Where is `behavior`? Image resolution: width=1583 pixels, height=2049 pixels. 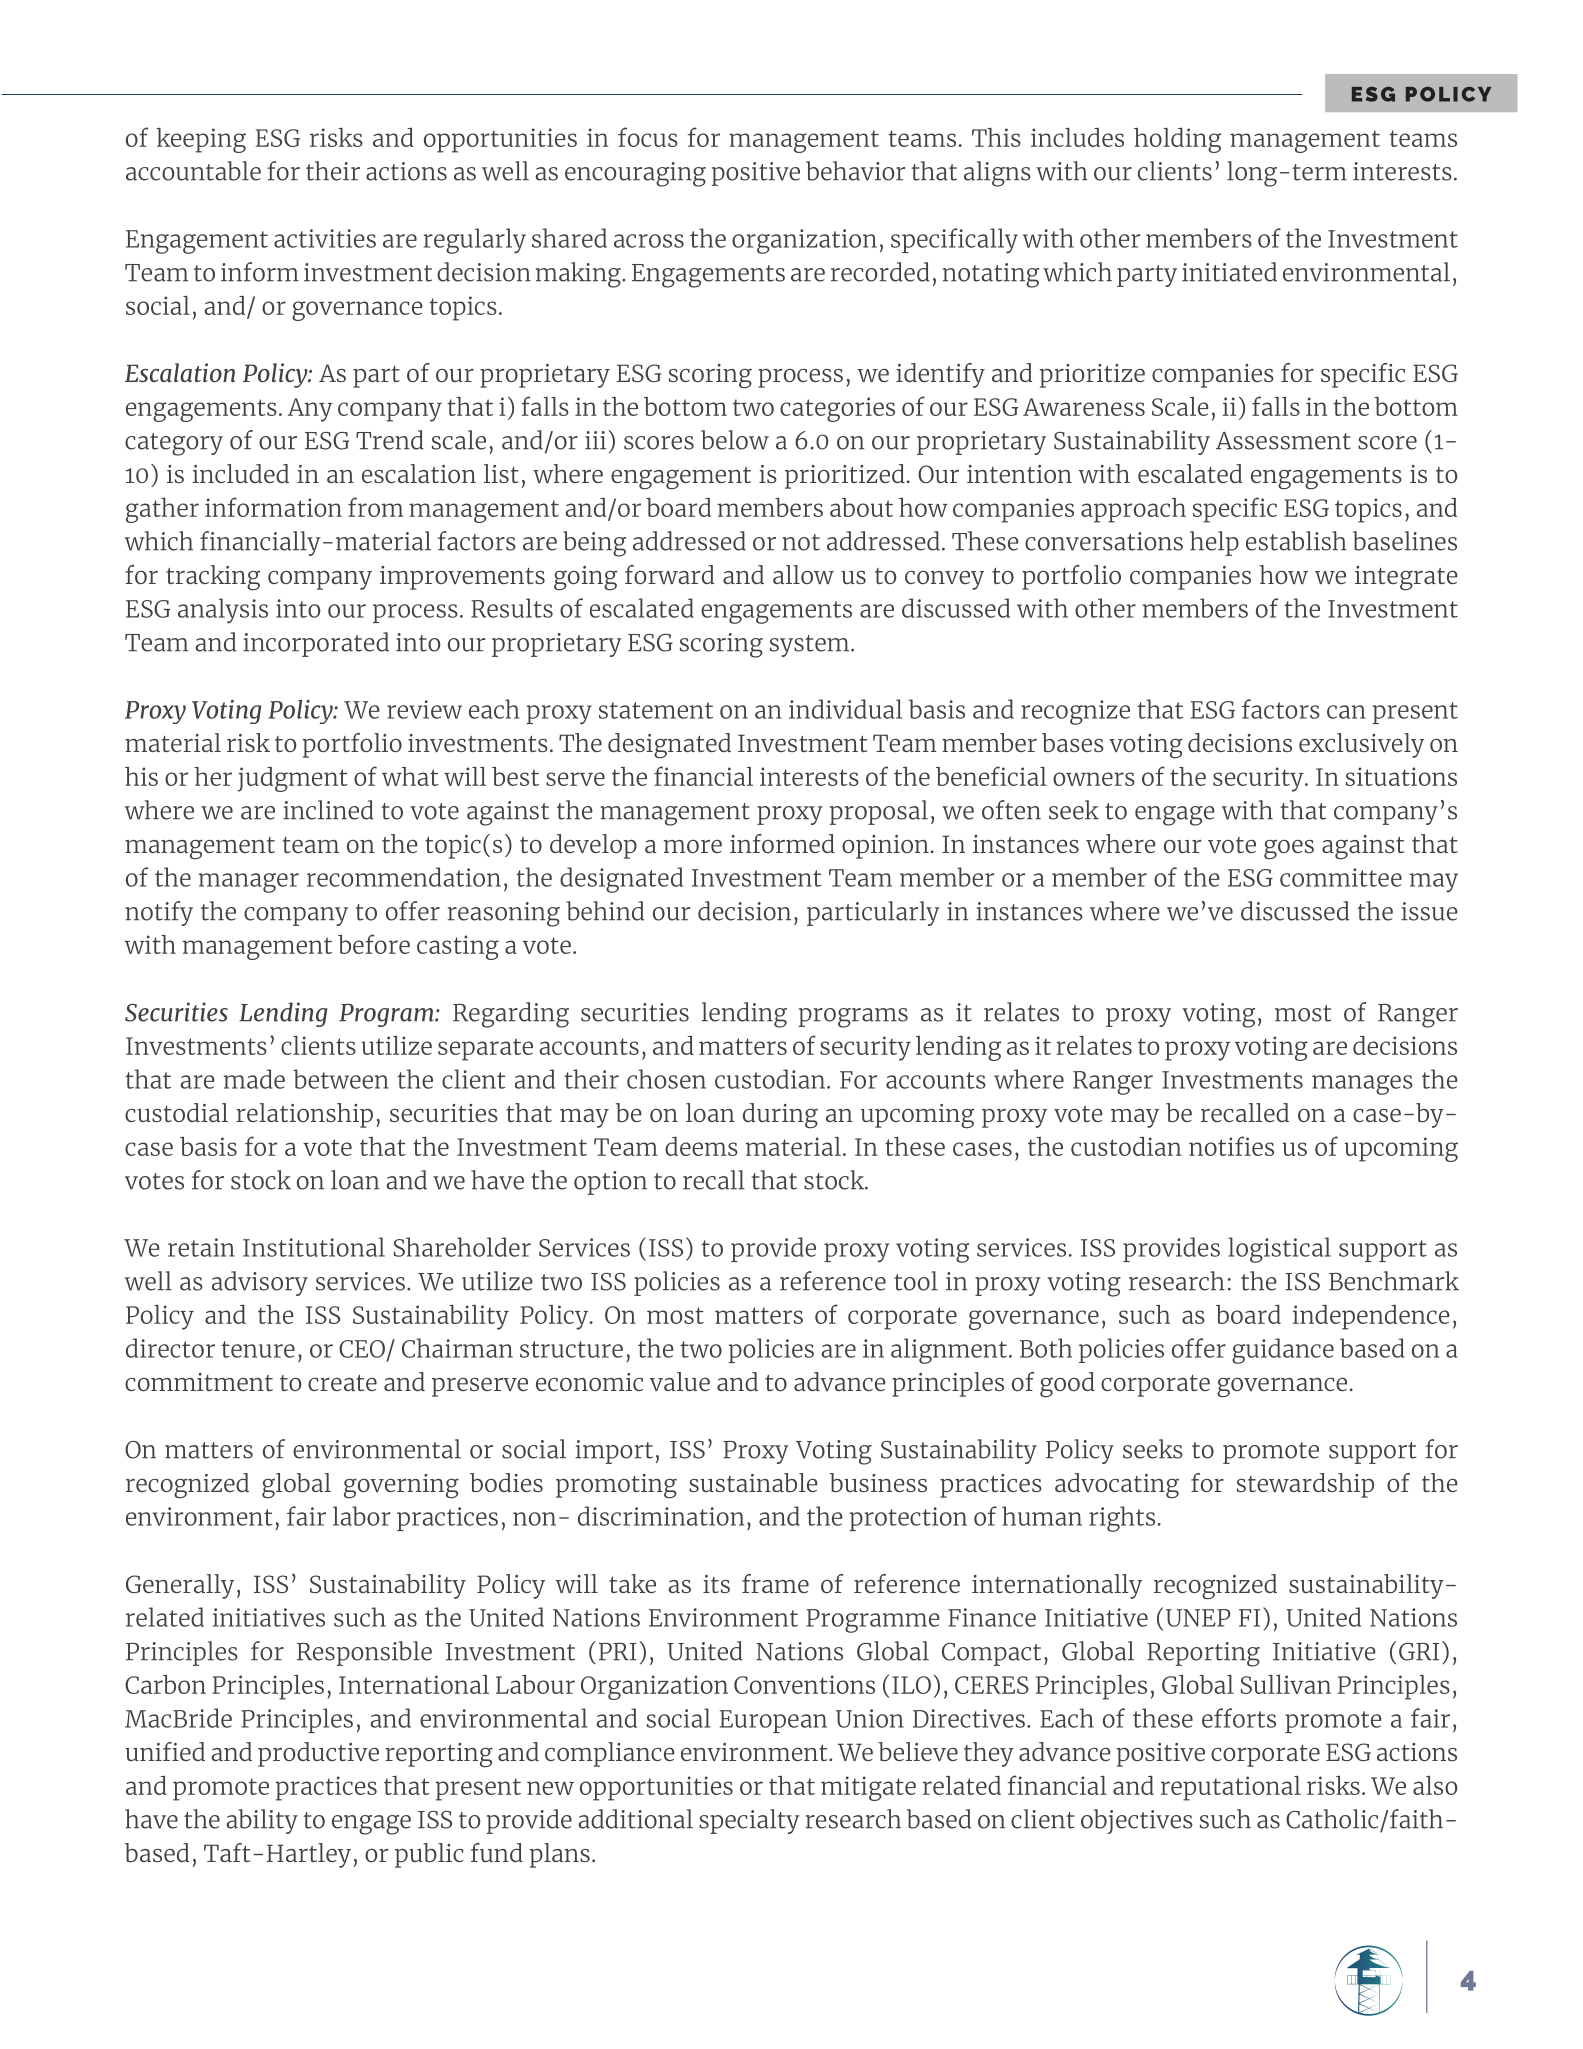 behavior is located at coordinates (855, 171).
